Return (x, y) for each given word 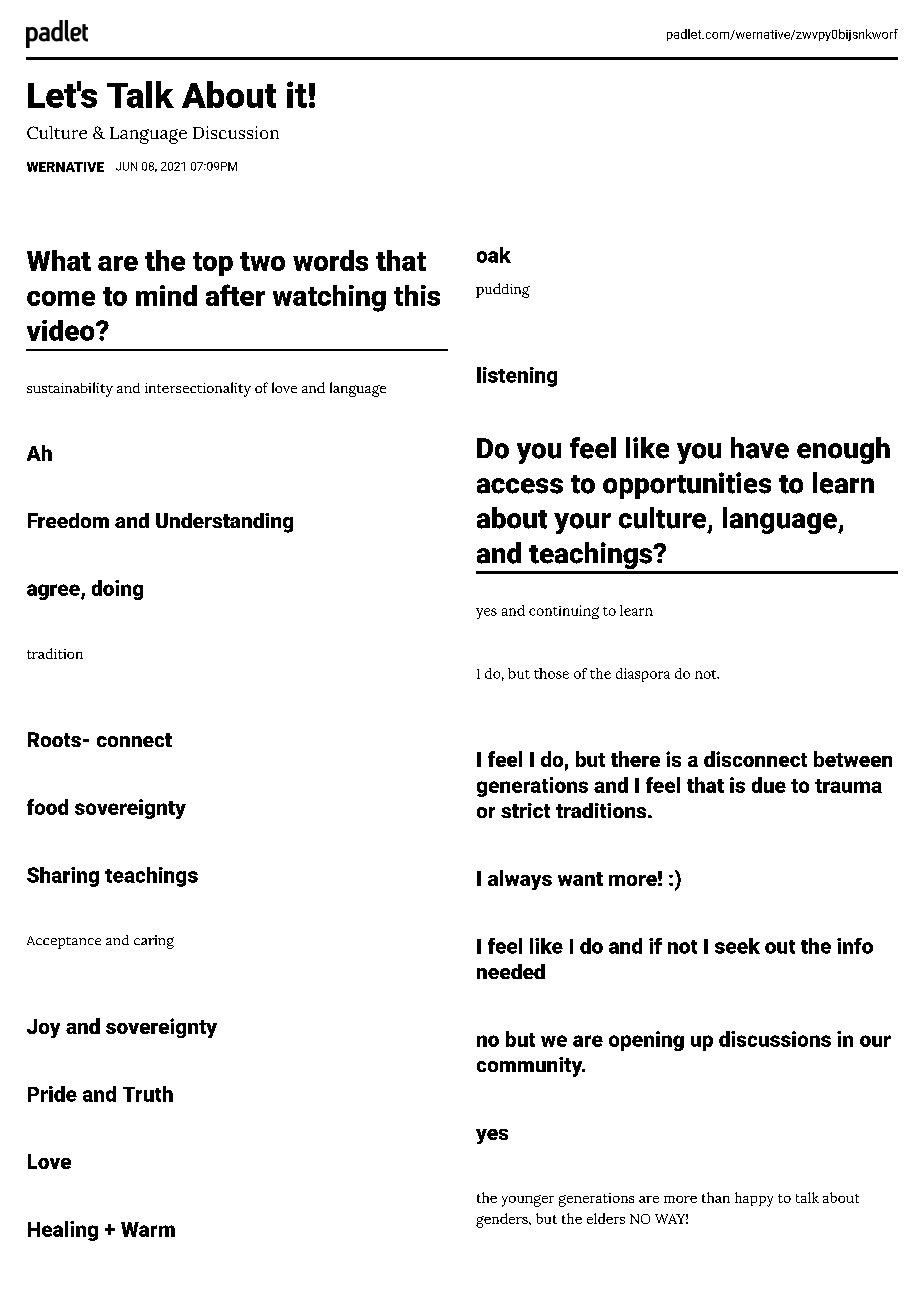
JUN (126, 166)
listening (517, 377)
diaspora (643, 675)
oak (494, 255)
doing (117, 590)
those (551, 673)
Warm (148, 1229)
